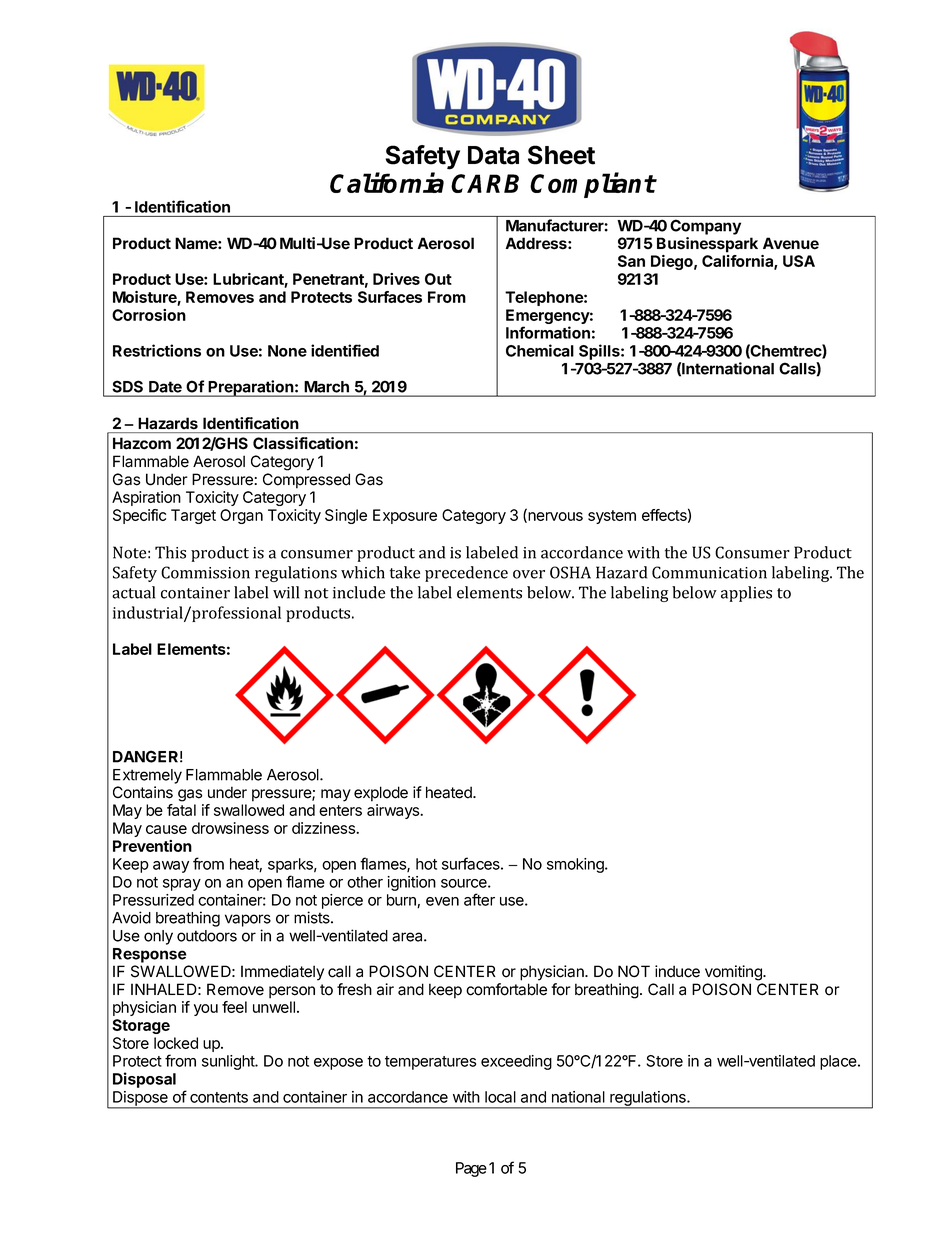  I want to click on precedence, so click(466, 574).
